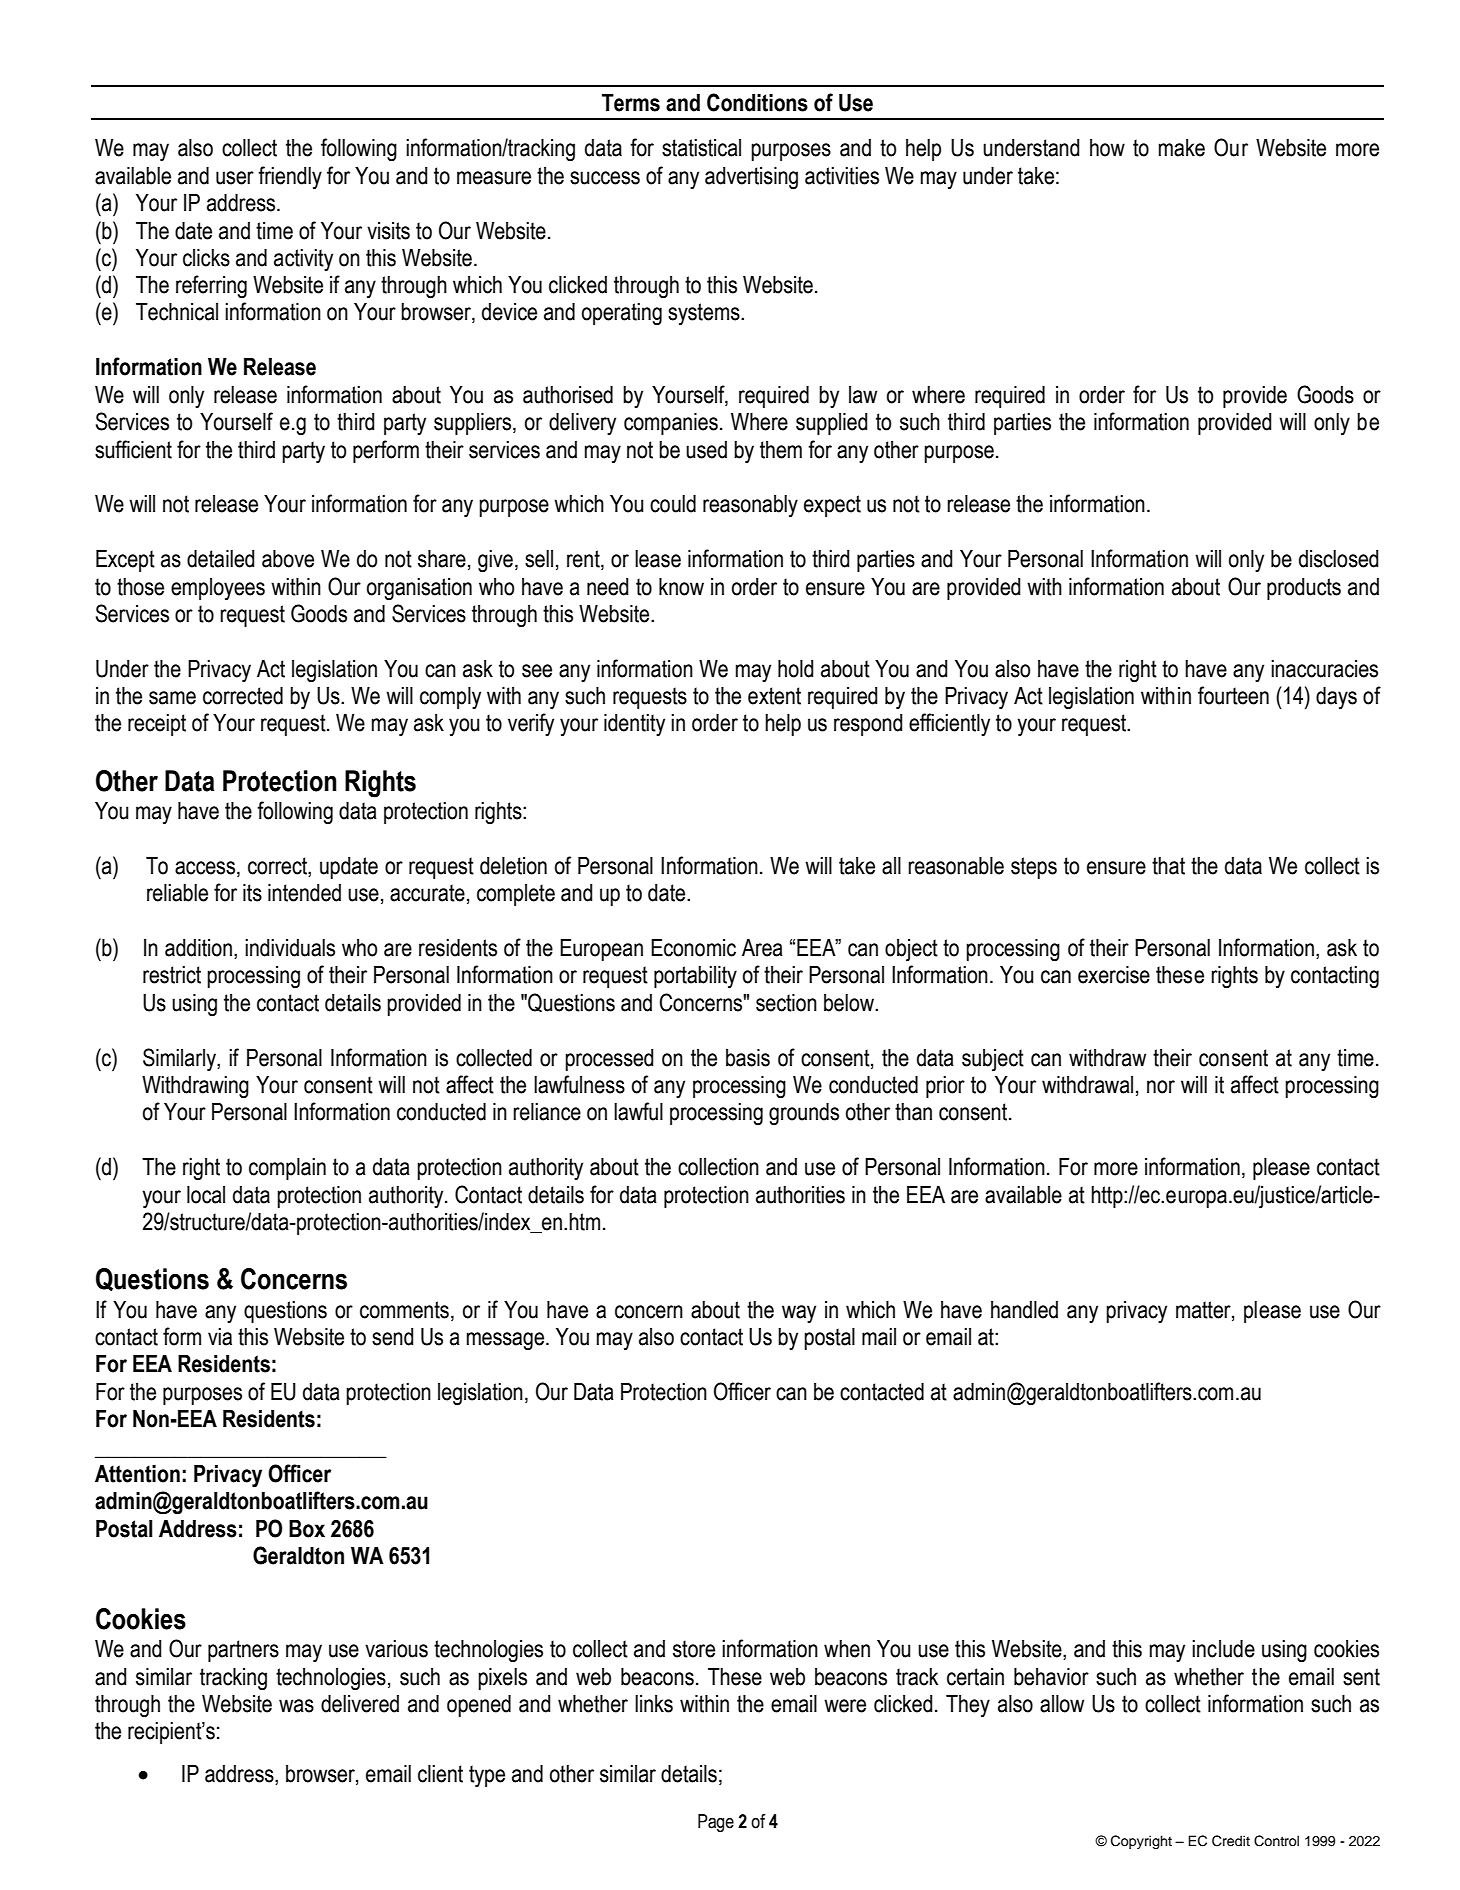 The width and height of the document is (1460, 1890). I want to click on way, so click(799, 1314).
